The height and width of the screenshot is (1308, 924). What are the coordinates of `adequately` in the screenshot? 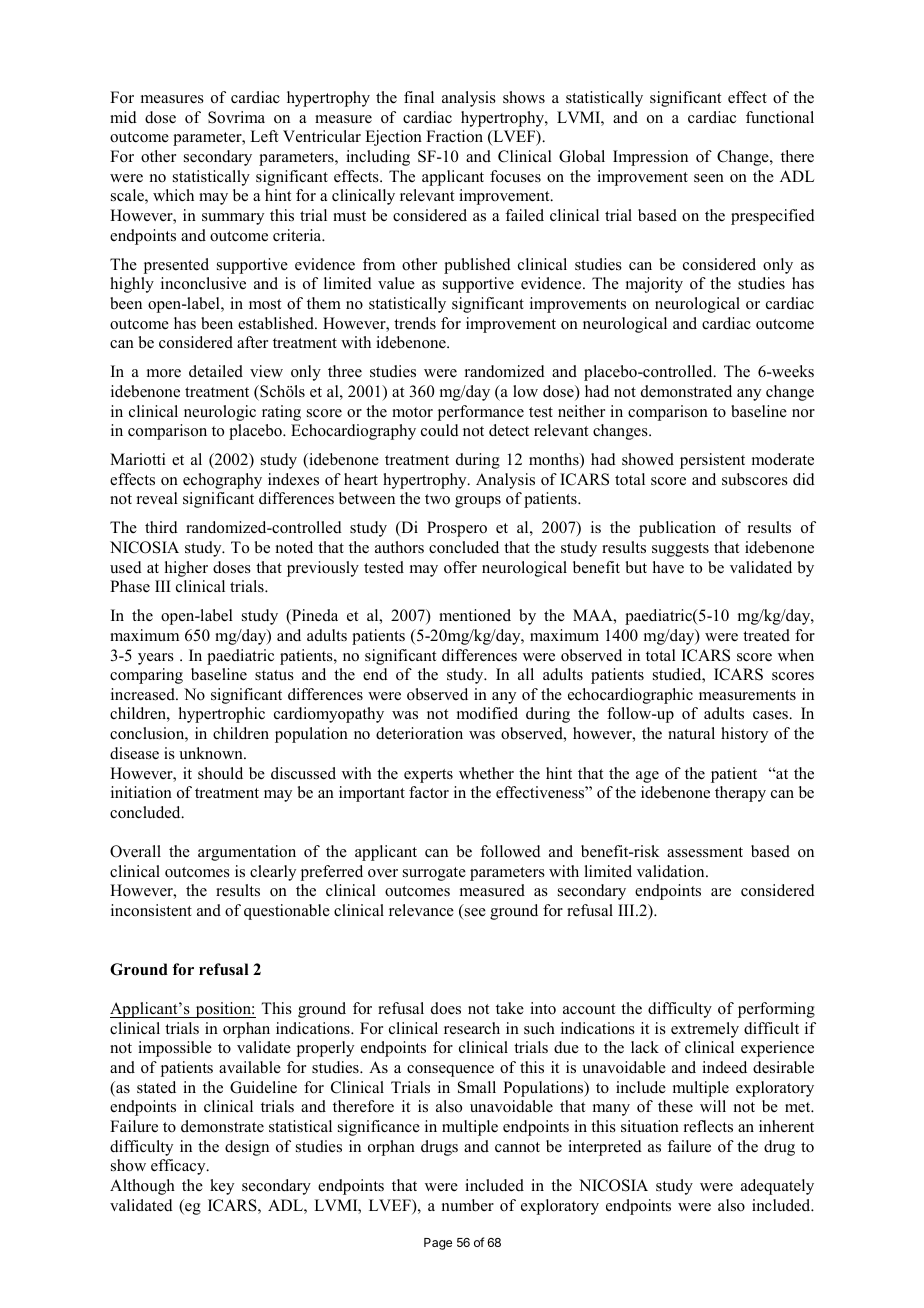 It's located at (777, 1187).
